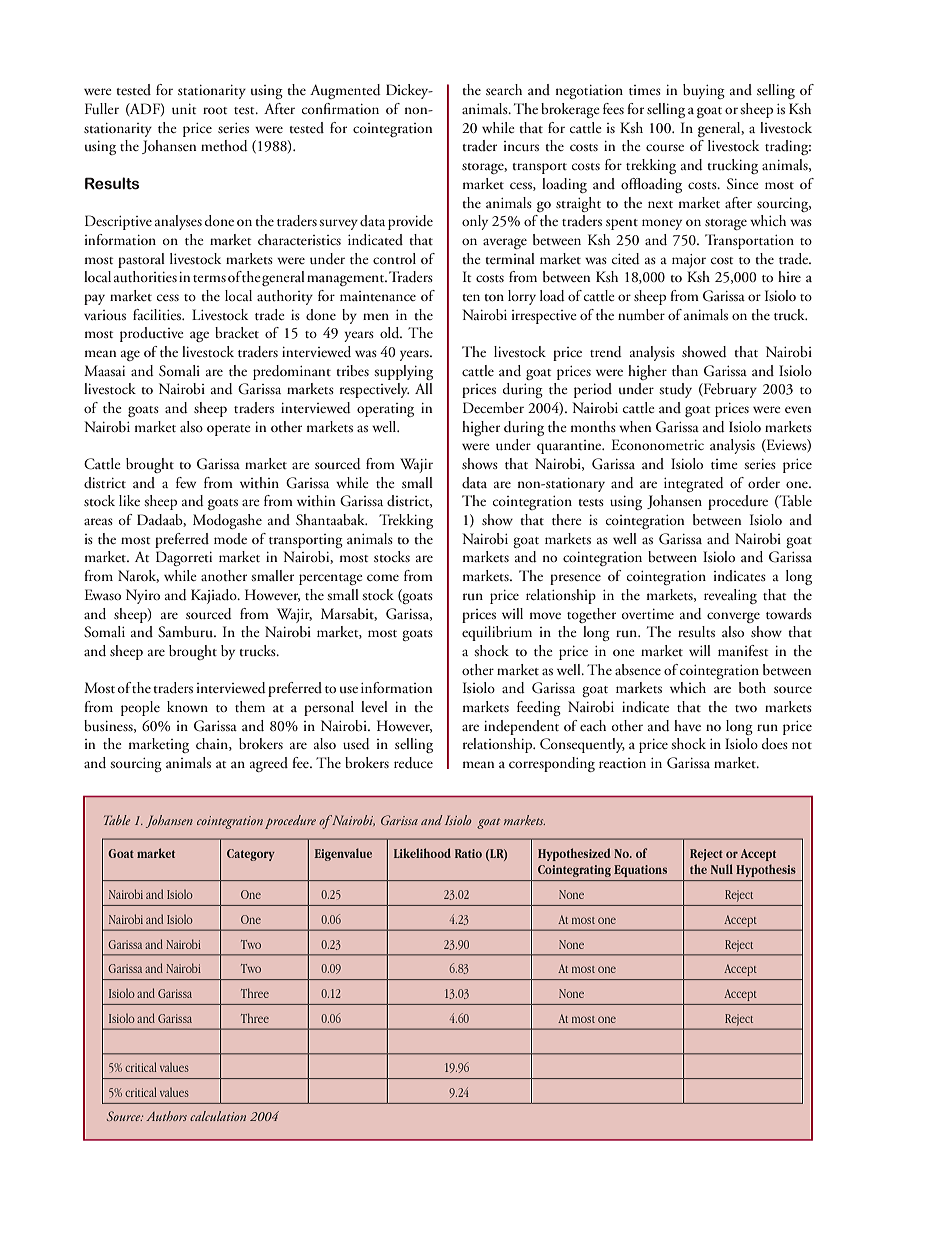 This image has width=952, height=1233. I want to click on have, so click(687, 725).
